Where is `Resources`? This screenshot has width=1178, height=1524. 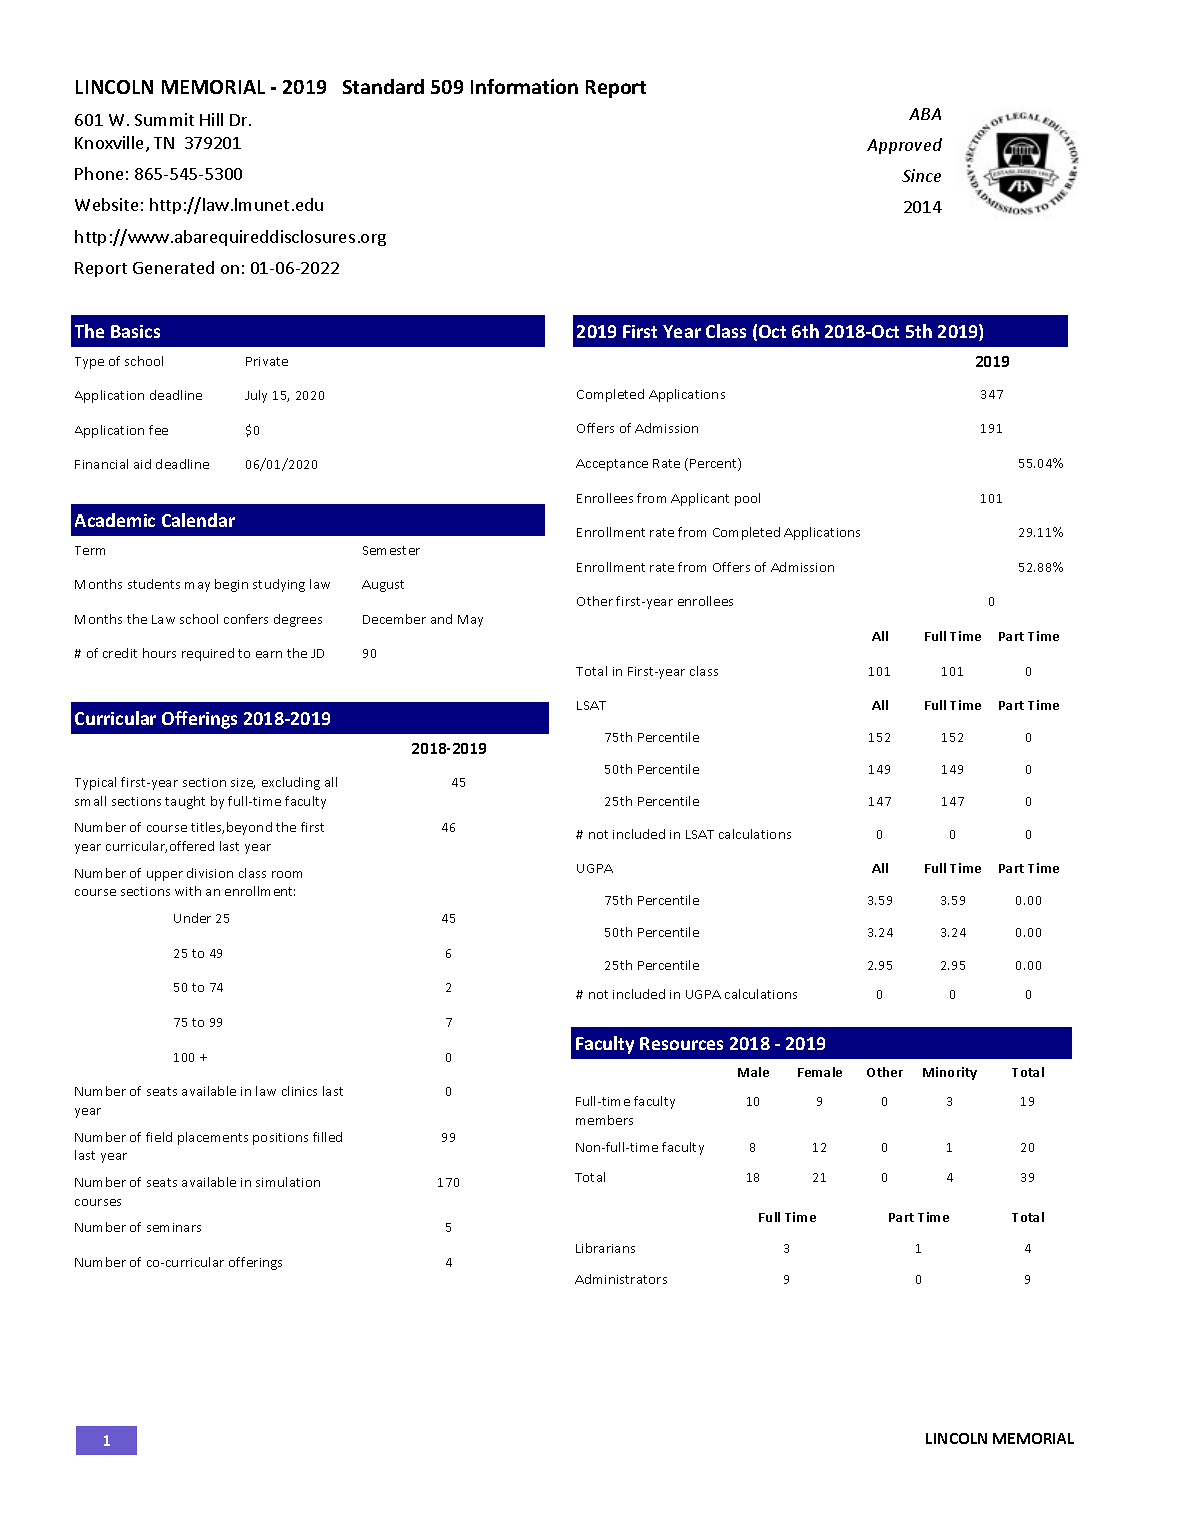 Resources is located at coordinates (681, 1043).
